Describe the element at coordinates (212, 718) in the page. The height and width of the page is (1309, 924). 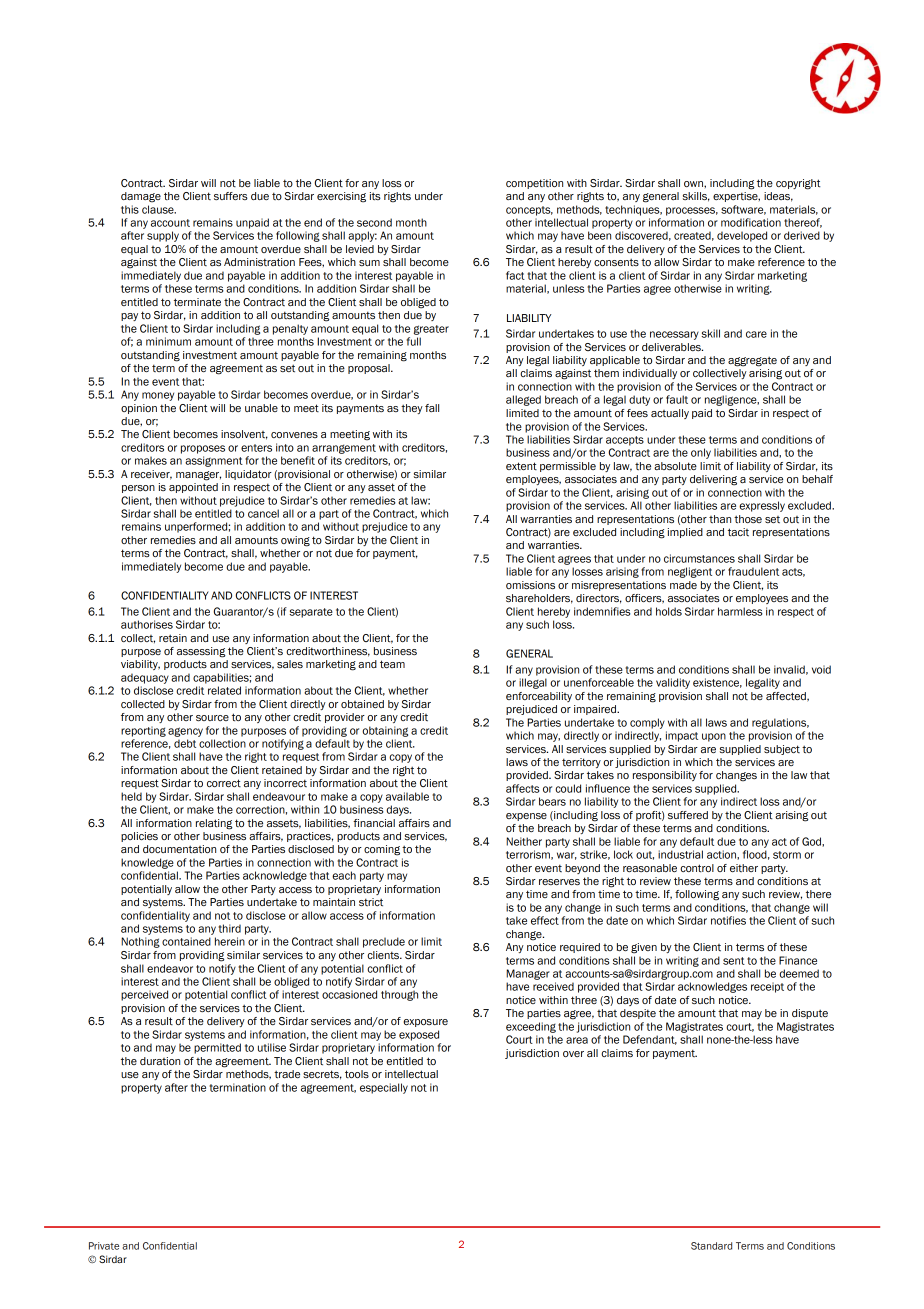
I see `source` at that location.
